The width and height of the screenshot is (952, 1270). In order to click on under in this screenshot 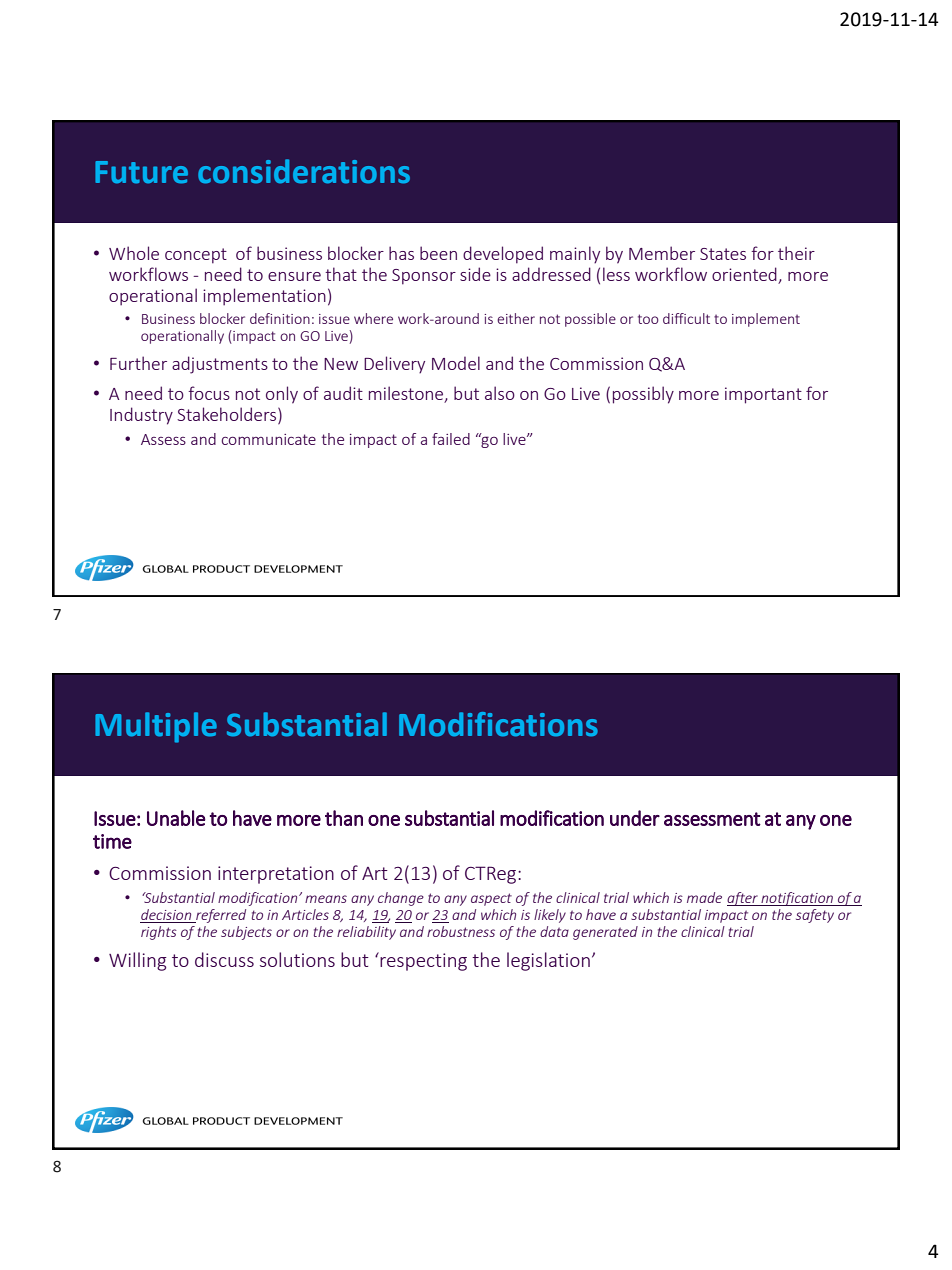, I will do `click(635, 818)`.
